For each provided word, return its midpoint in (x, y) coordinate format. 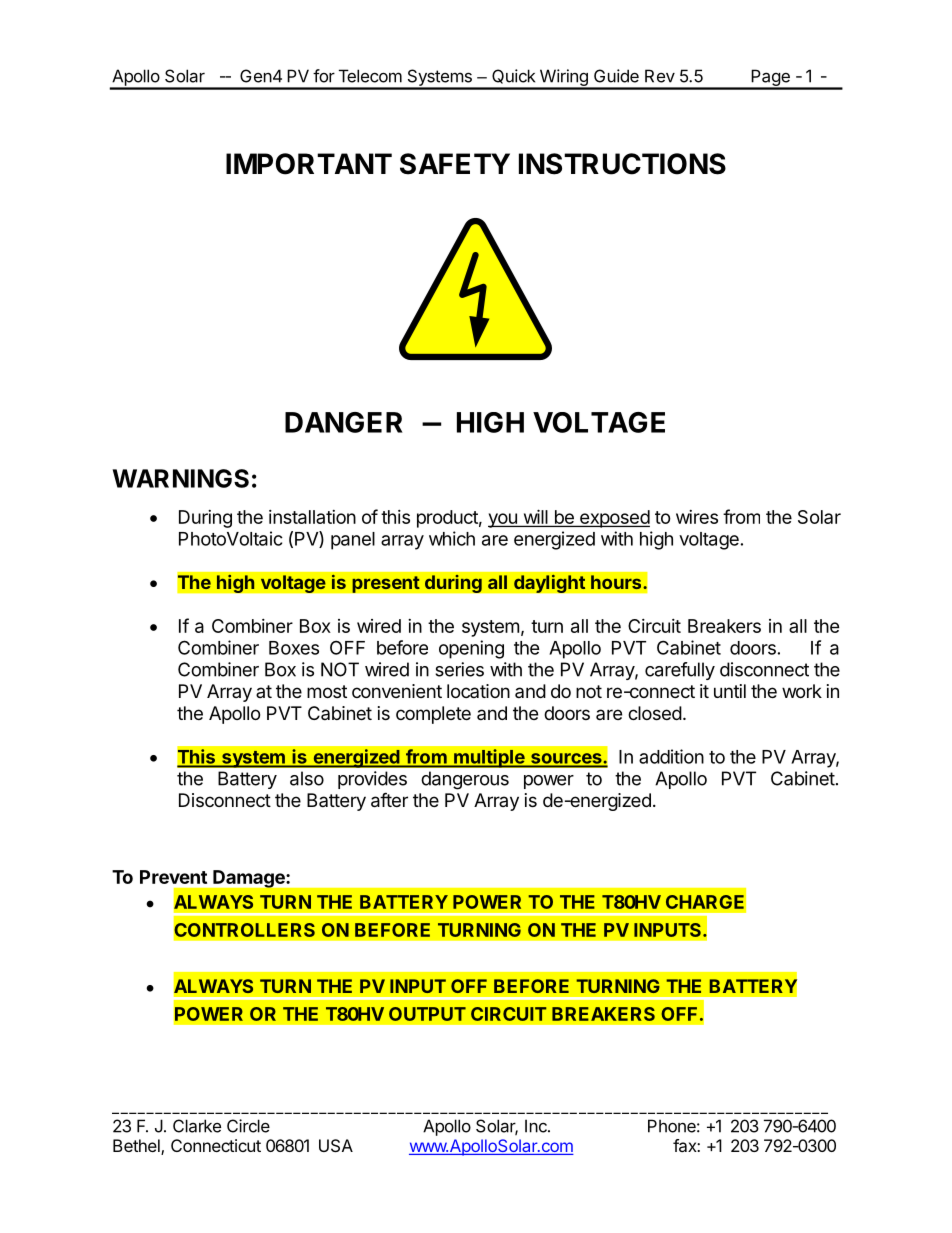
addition (671, 756)
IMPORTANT (309, 164)
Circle (248, 1126)
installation (312, 517)
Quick (513, 76)
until (730, 691)
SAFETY (455, 164)
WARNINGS (181, 478)
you (503, 520)
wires (697, 517)
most (327, 691)
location (478, 691)
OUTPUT (427, 1014)
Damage (249, 879)
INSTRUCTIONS (622, 164)
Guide (616, 76)
